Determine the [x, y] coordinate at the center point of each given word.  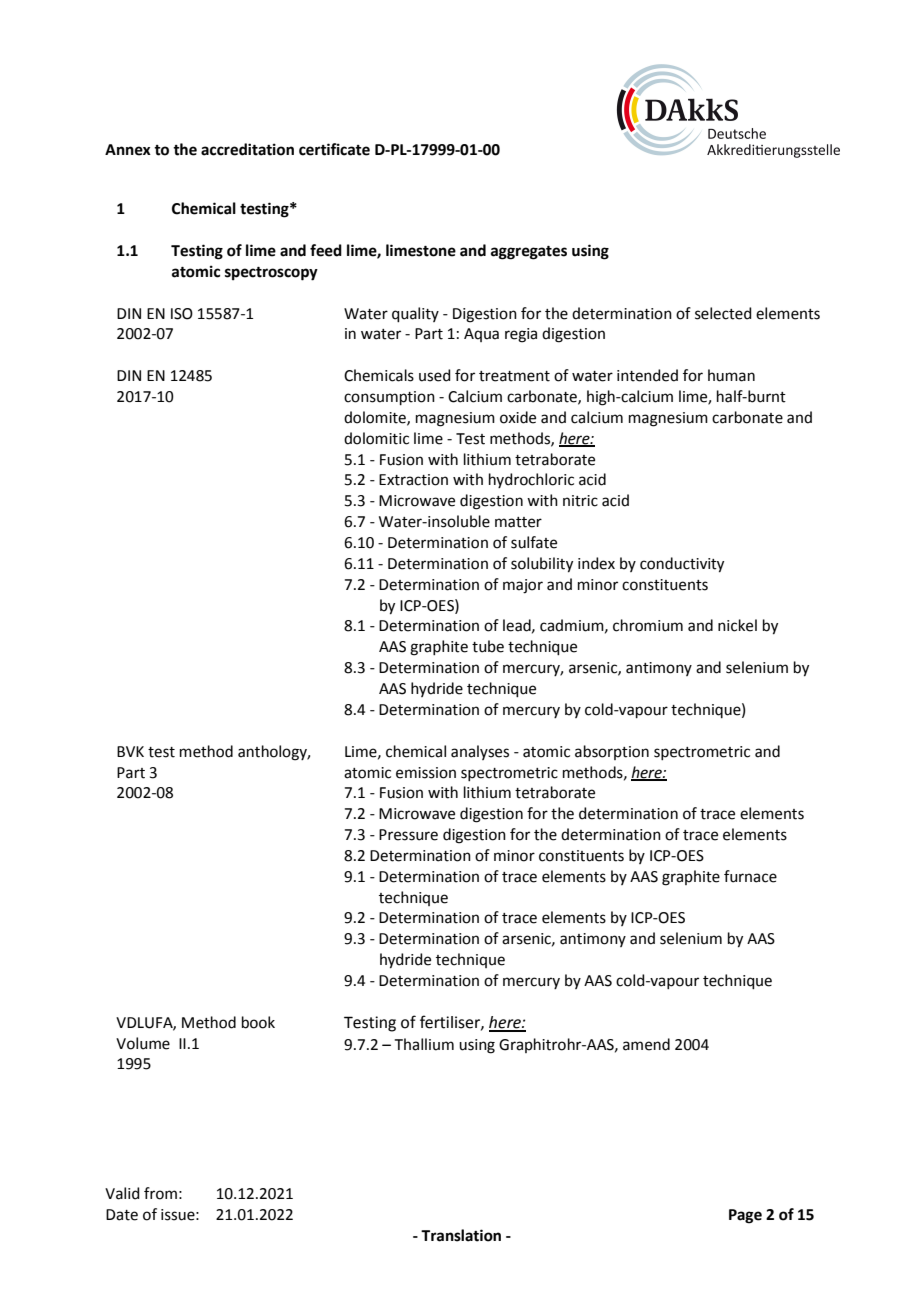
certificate [334, 149]
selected [723, 313]
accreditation [247, 149]
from [160, 1193]
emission [426, 773]
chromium [648, 625]
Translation [461, 1235]
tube [488, 646]
